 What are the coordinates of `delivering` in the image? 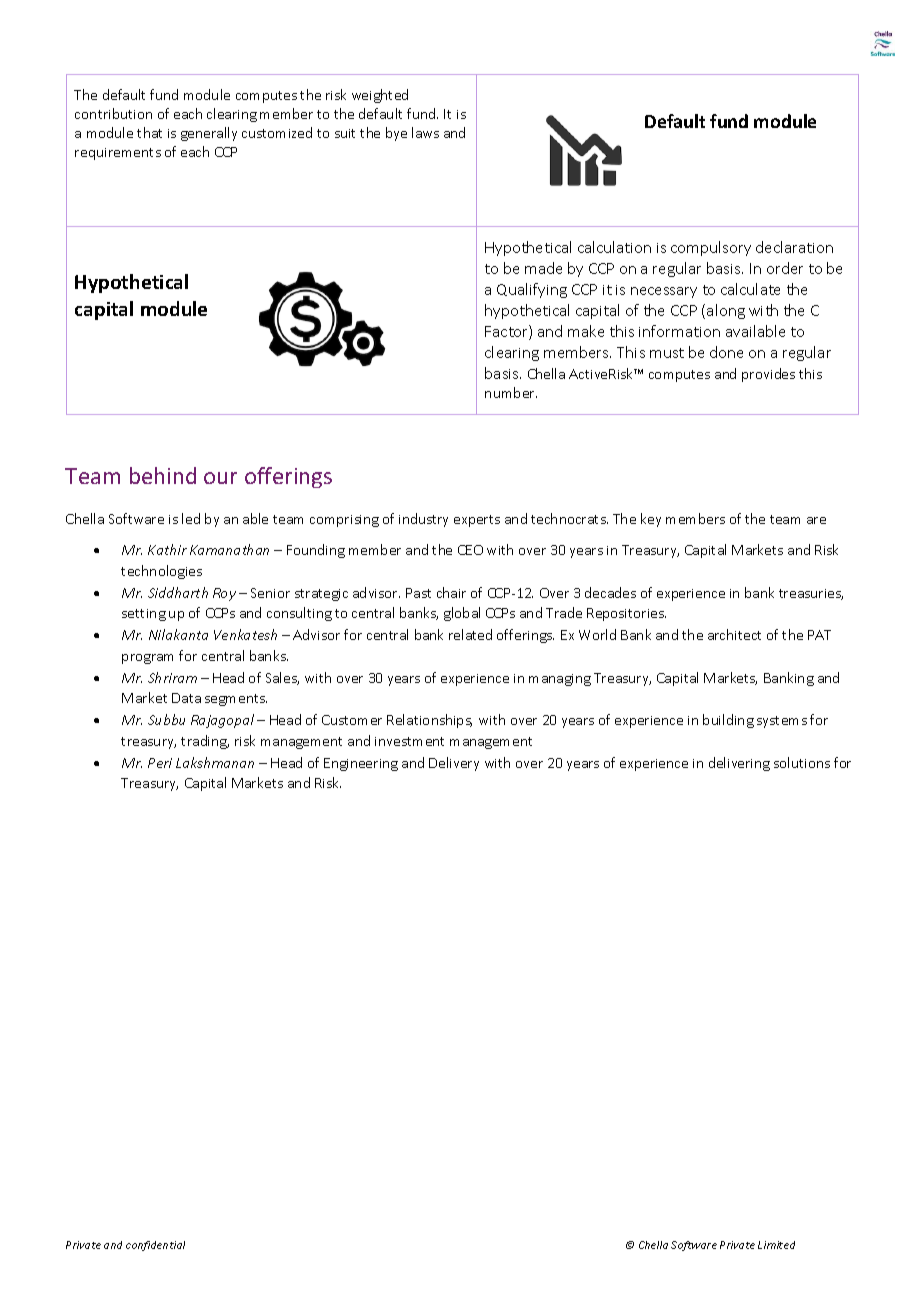 It's located at (739, 764).
